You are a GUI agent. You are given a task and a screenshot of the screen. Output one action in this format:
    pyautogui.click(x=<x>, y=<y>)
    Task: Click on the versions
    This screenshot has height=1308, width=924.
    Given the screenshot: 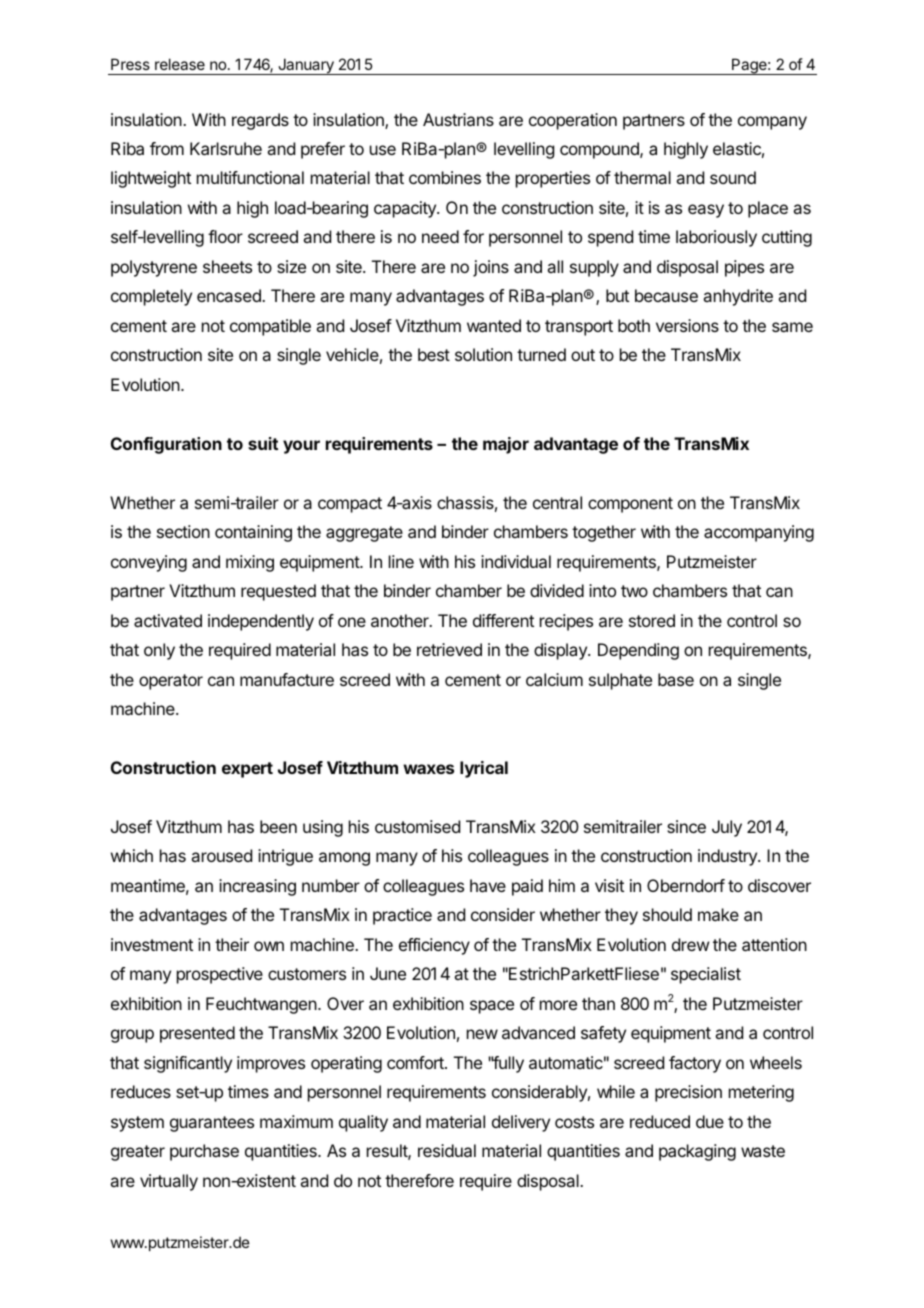 What is the action you would take?
    pyautogui.click(x=687, y=325)
